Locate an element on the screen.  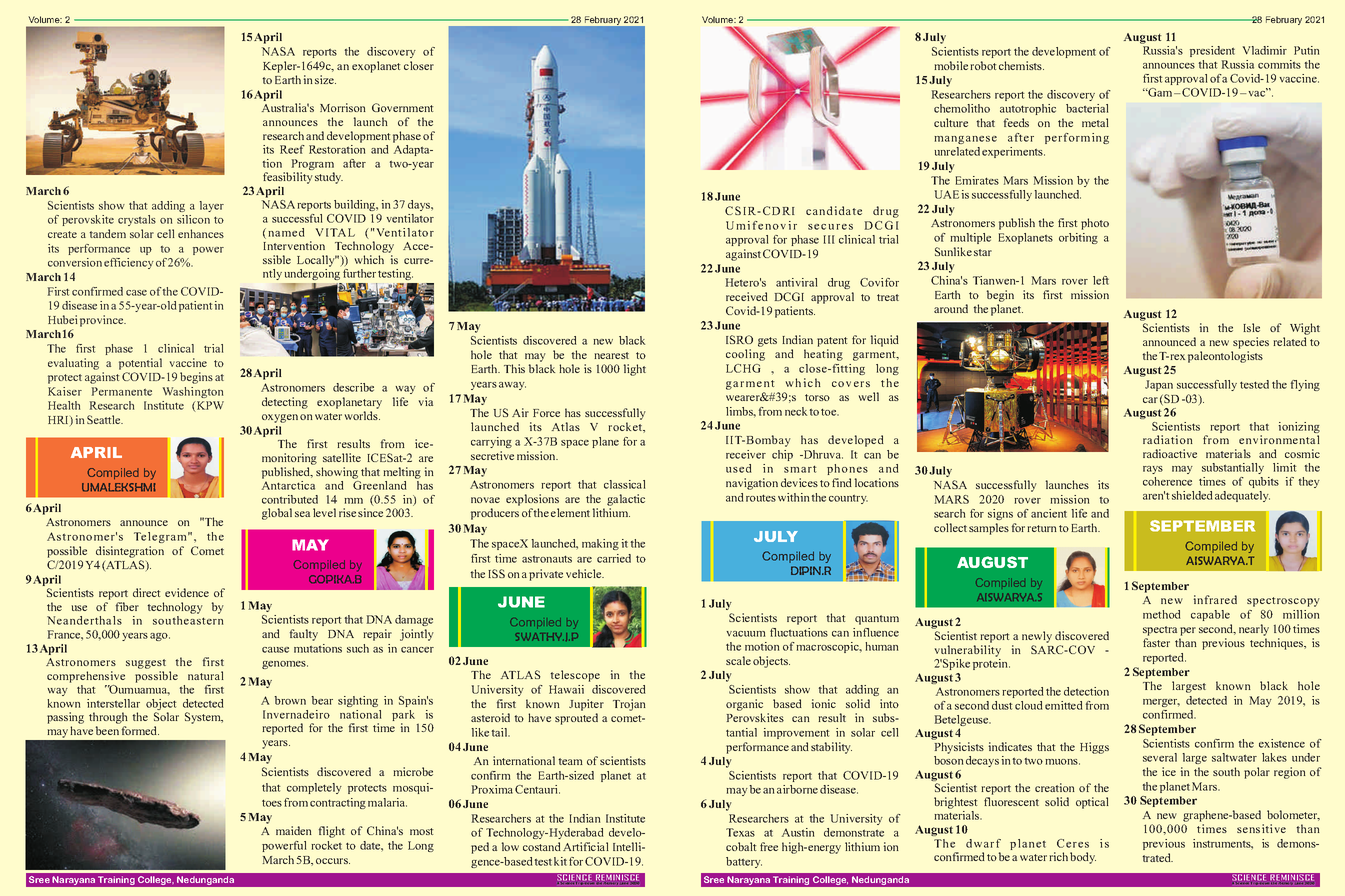
mobile is located at coordinates (951, 65).
